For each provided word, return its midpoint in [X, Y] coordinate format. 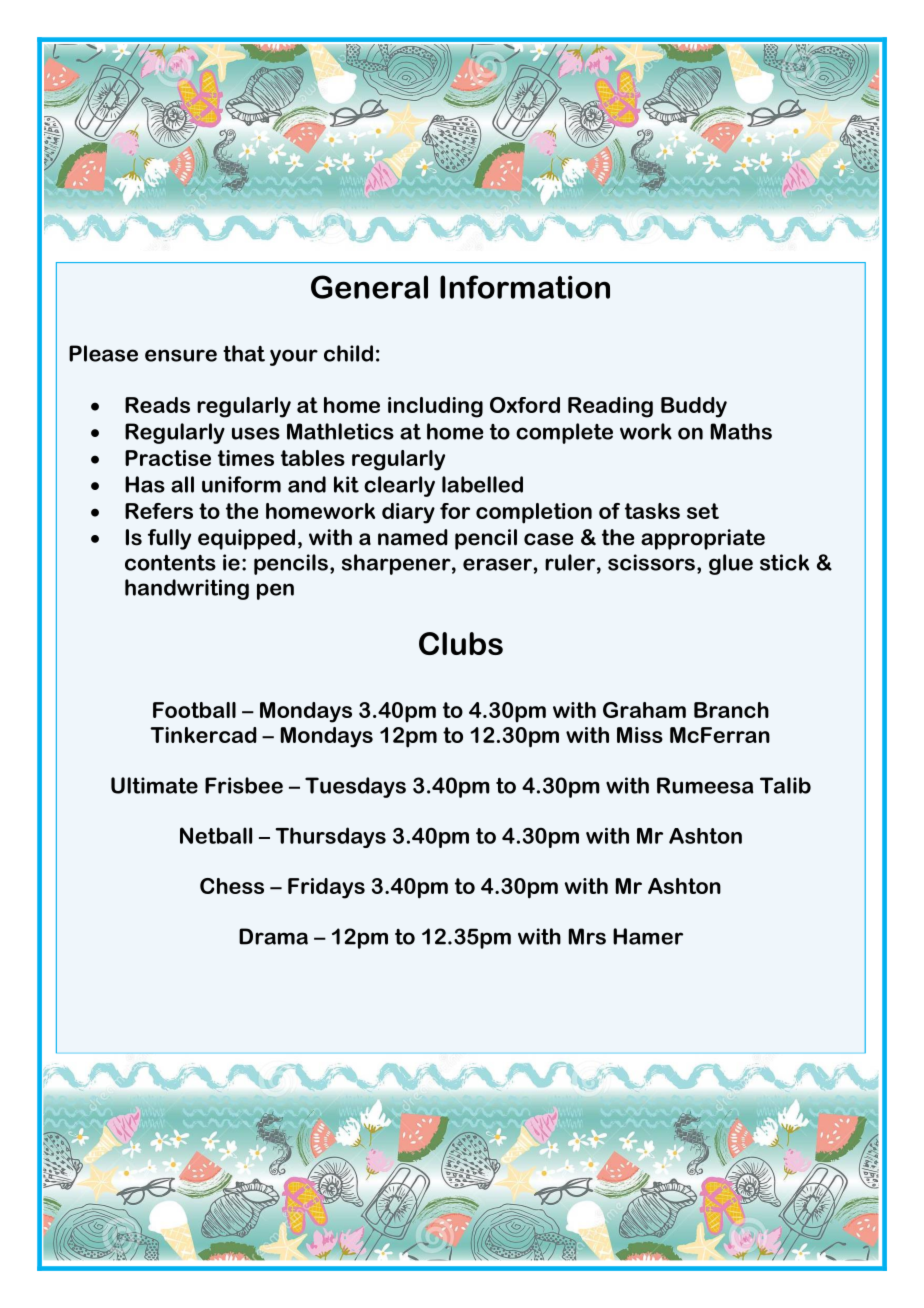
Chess [232, 886]
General [369, 287]
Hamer [648, 936]
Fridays [326, 888]
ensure [181, 355]
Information [525, 287]
